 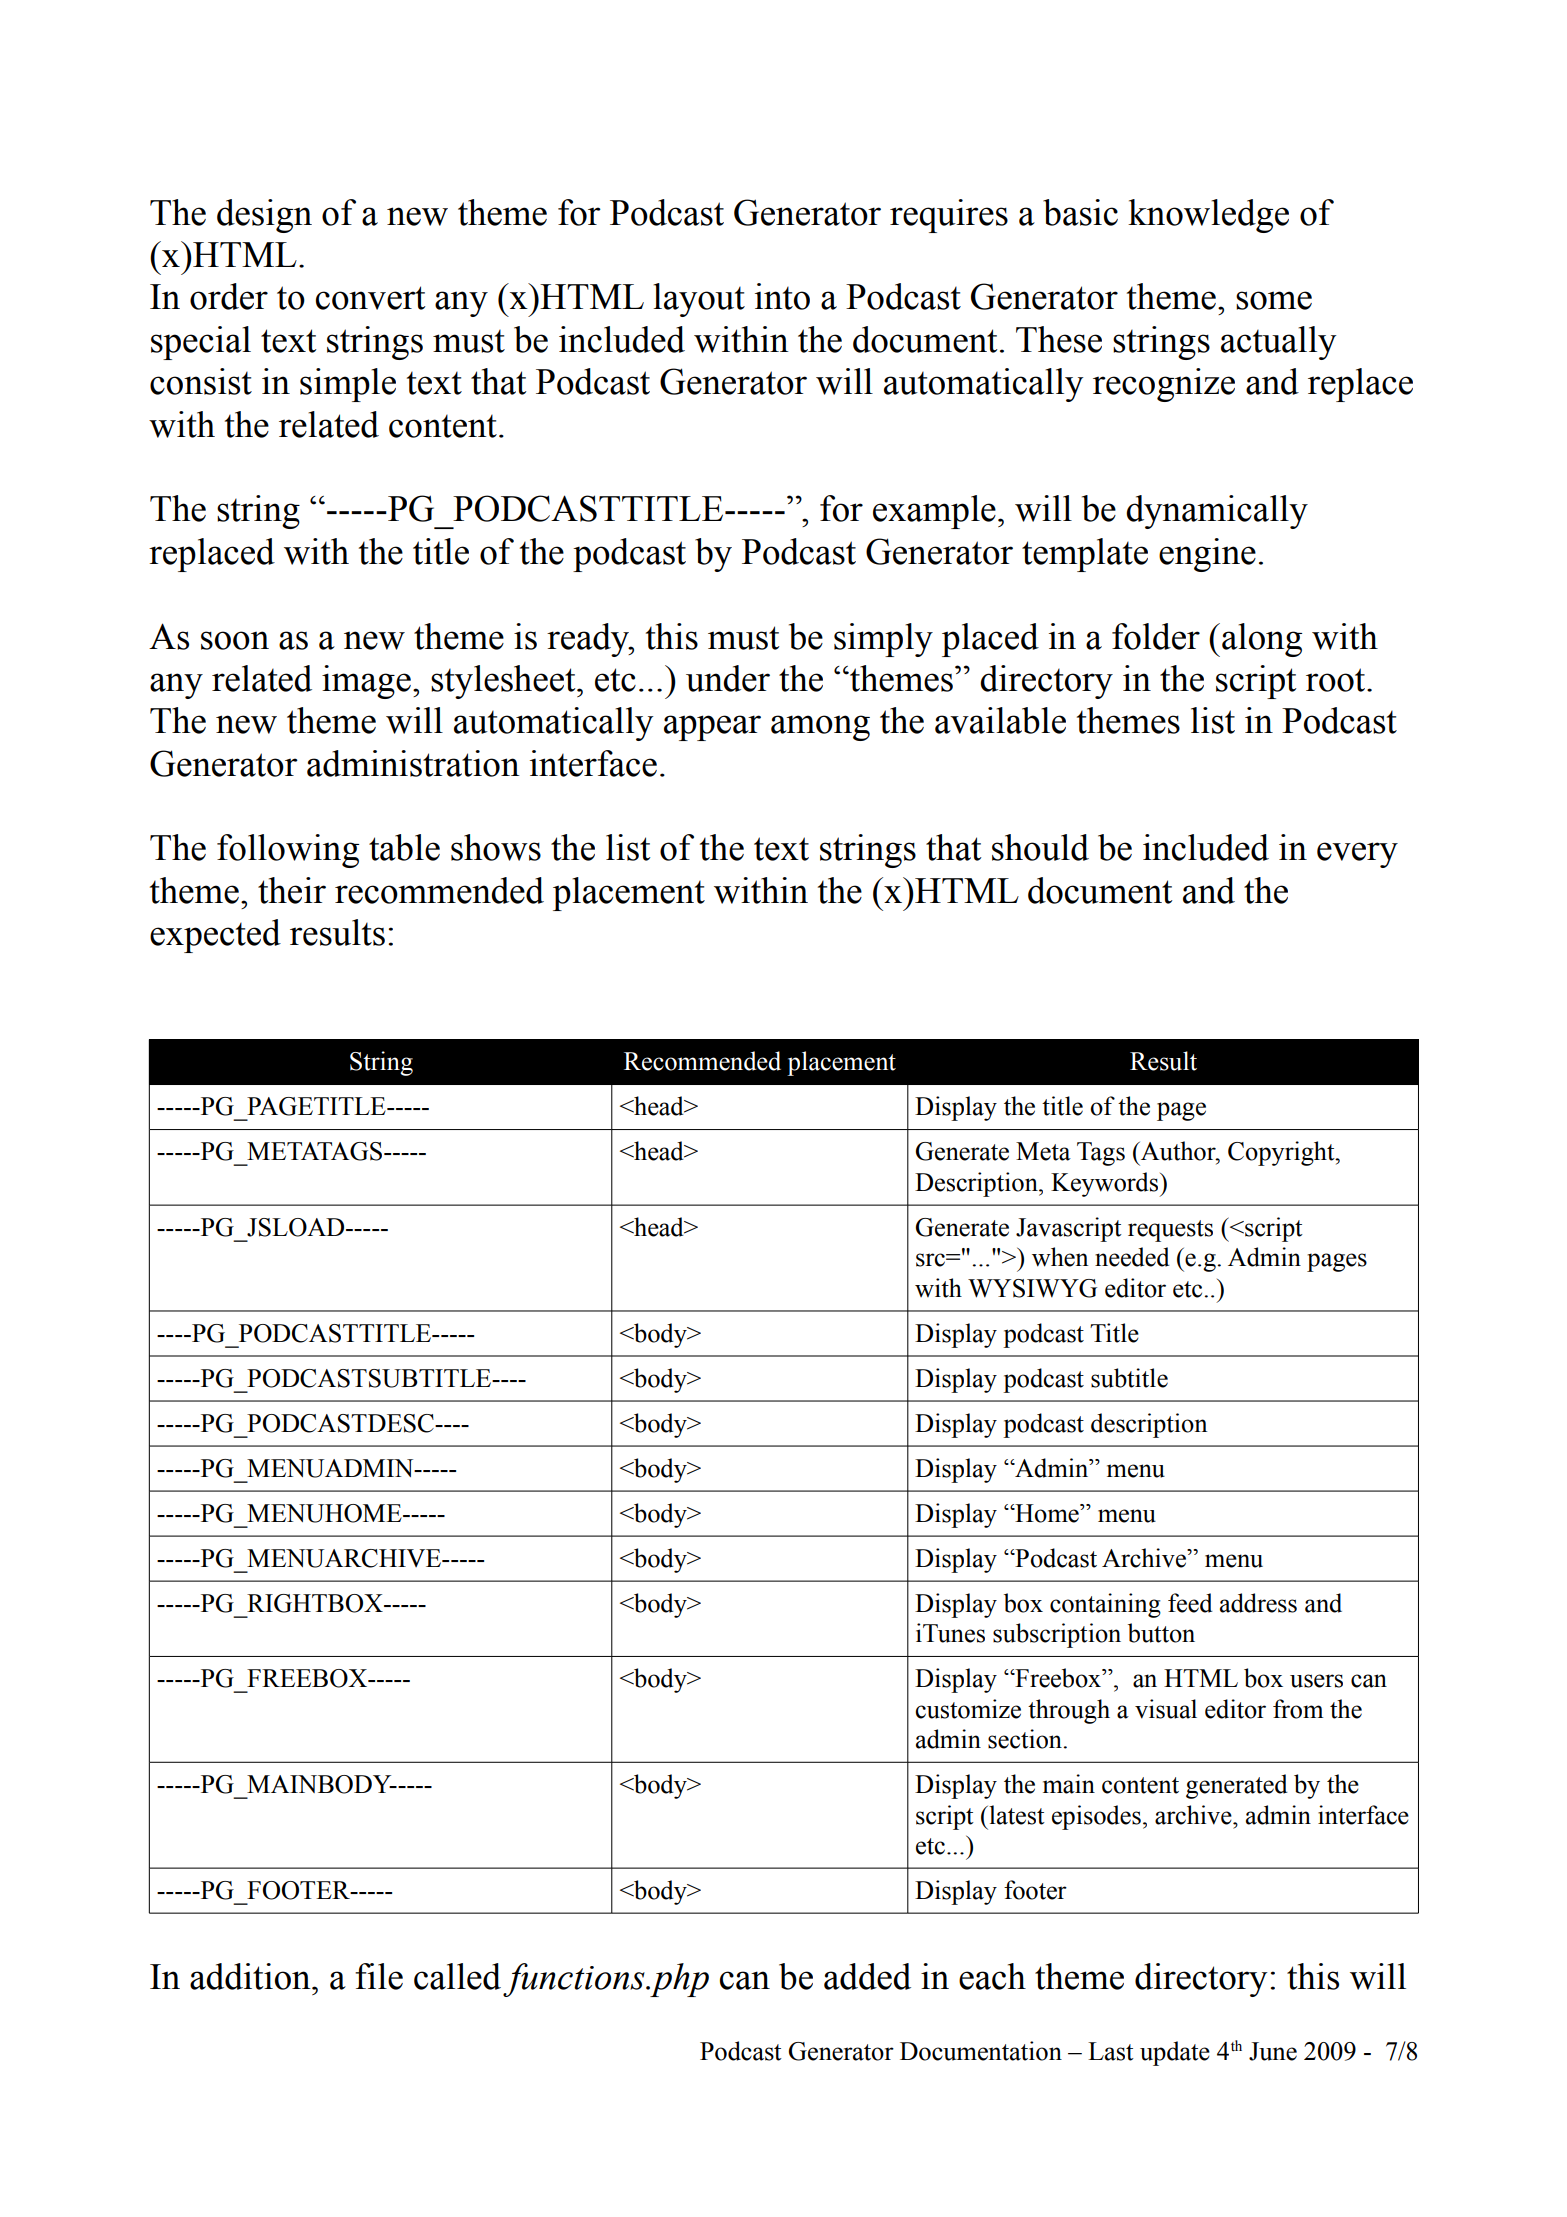 What do you see at coordinates (820, 728) in the screenshot?
I see `among` at bounding box center [820, 728].
